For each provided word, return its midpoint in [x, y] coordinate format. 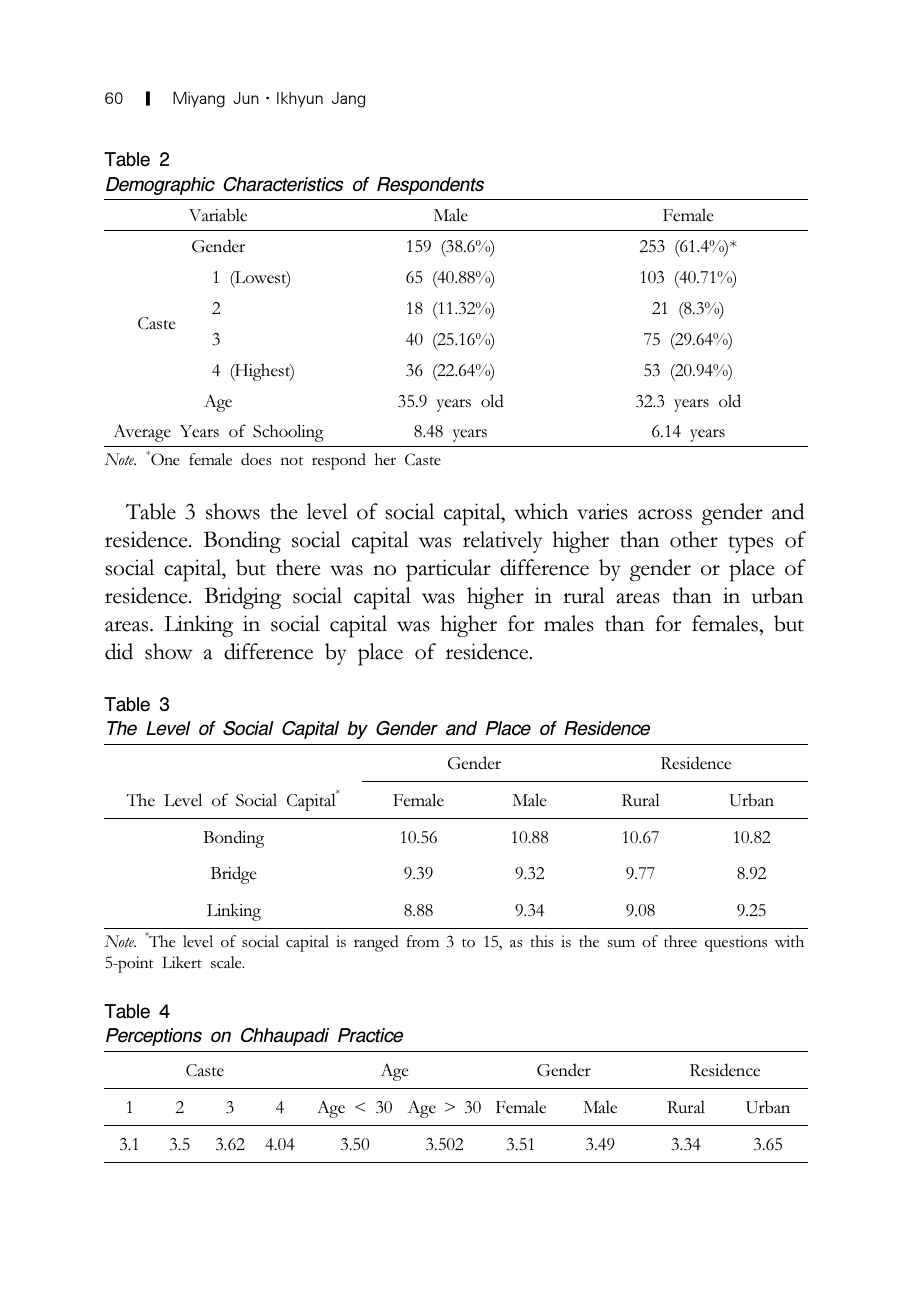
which [541, 511]
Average [142, 433]
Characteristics [283, 184]
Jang [348, 100]
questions [736, 943]
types [750, 544]
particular [448, 570]
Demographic [160, 186]
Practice [370, 1035]
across [665, 514]
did [119, 651]
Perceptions [154, 1037]
